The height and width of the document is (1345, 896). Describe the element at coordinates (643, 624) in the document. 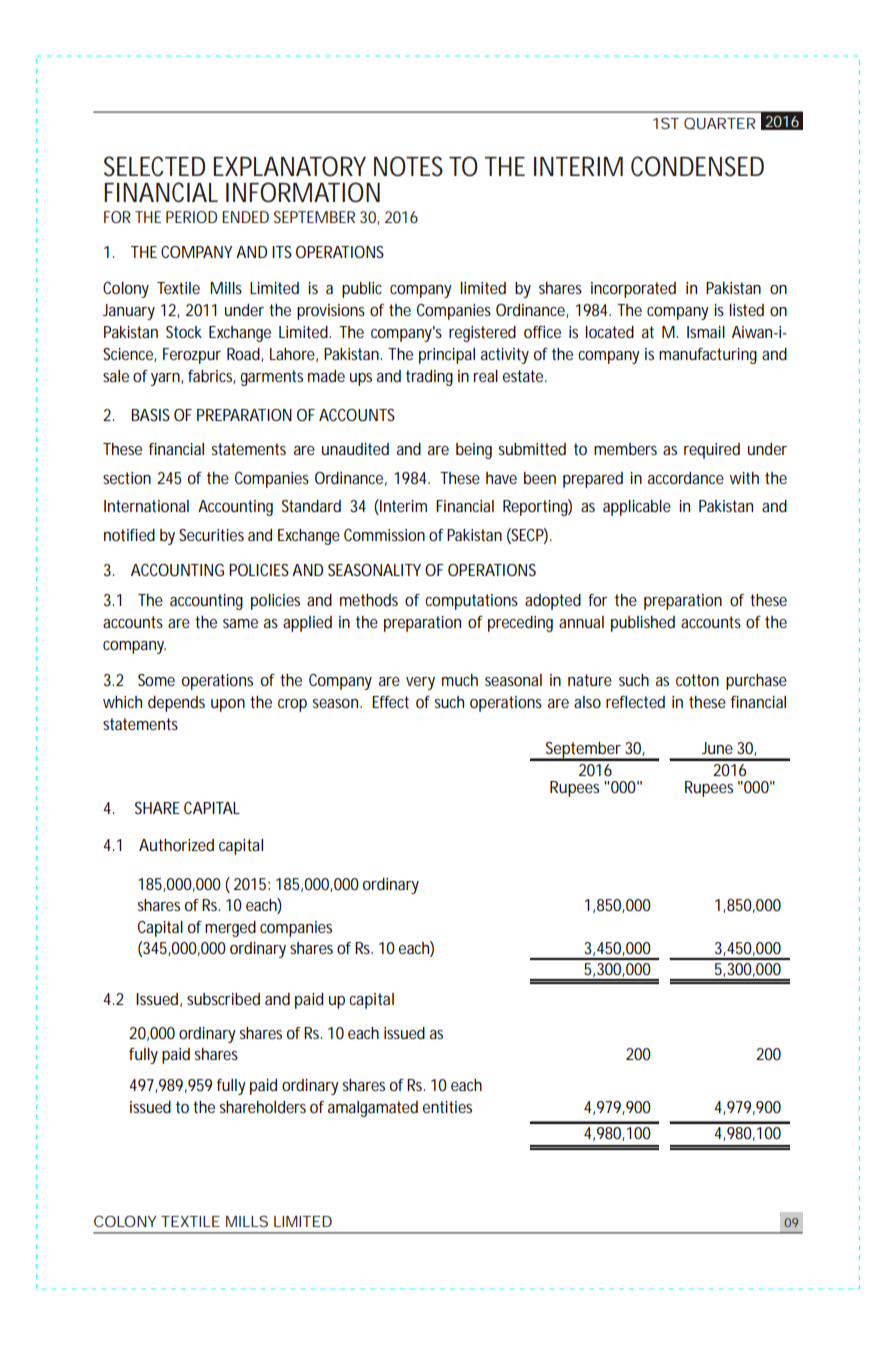

I see `published` at that location.
